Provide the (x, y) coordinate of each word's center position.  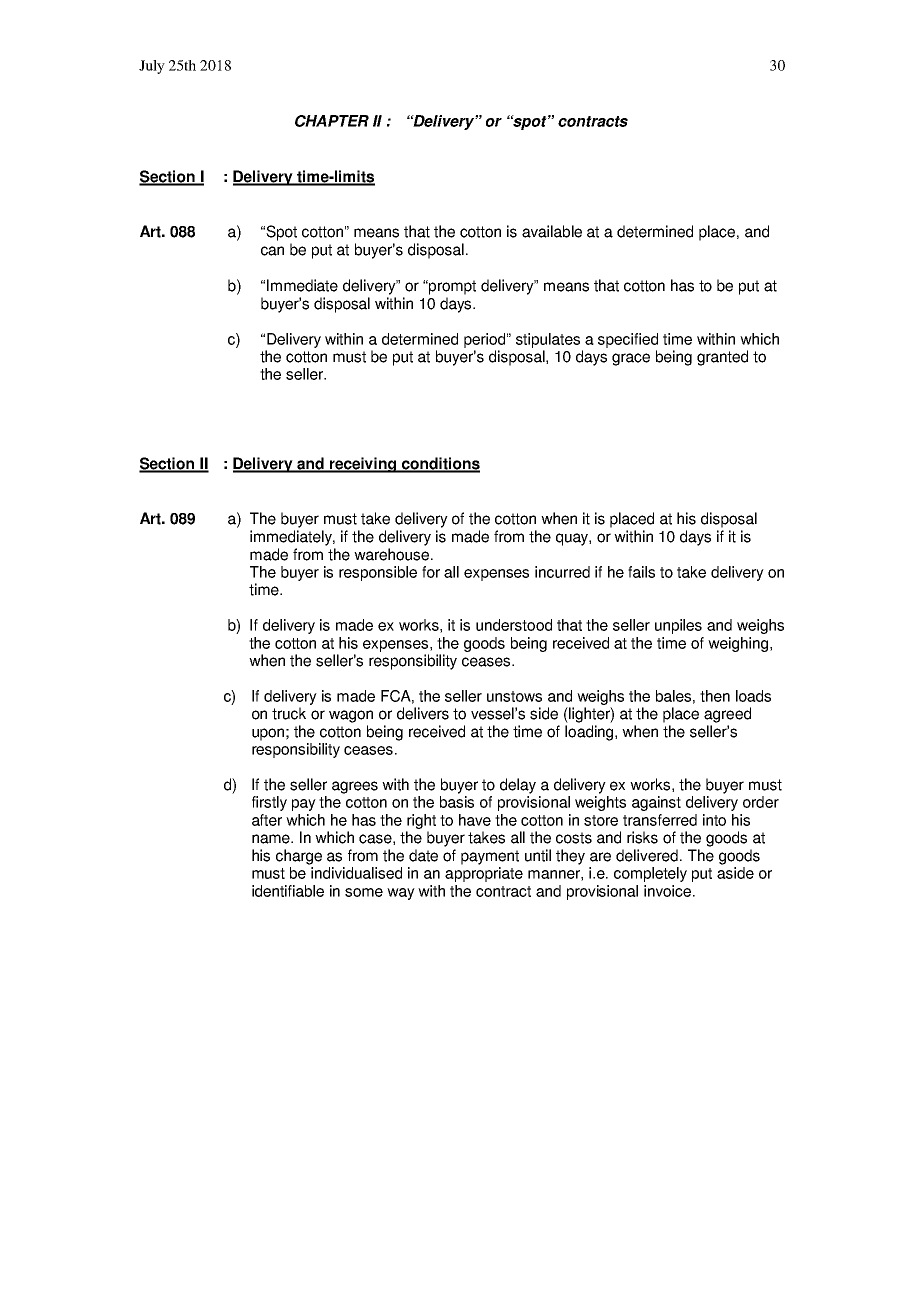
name (272, 839)
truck (289, 713)
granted (722, 358)
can (272, 251)
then (715, 696)
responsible (378, 573)
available (552, 231)
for (431, 572)
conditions (439, 464)
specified (628, 340)
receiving (363, 465)
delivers (423, 713)
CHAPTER (332, 121)
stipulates (548, 340)
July (152, 67)
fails (641, 572)
